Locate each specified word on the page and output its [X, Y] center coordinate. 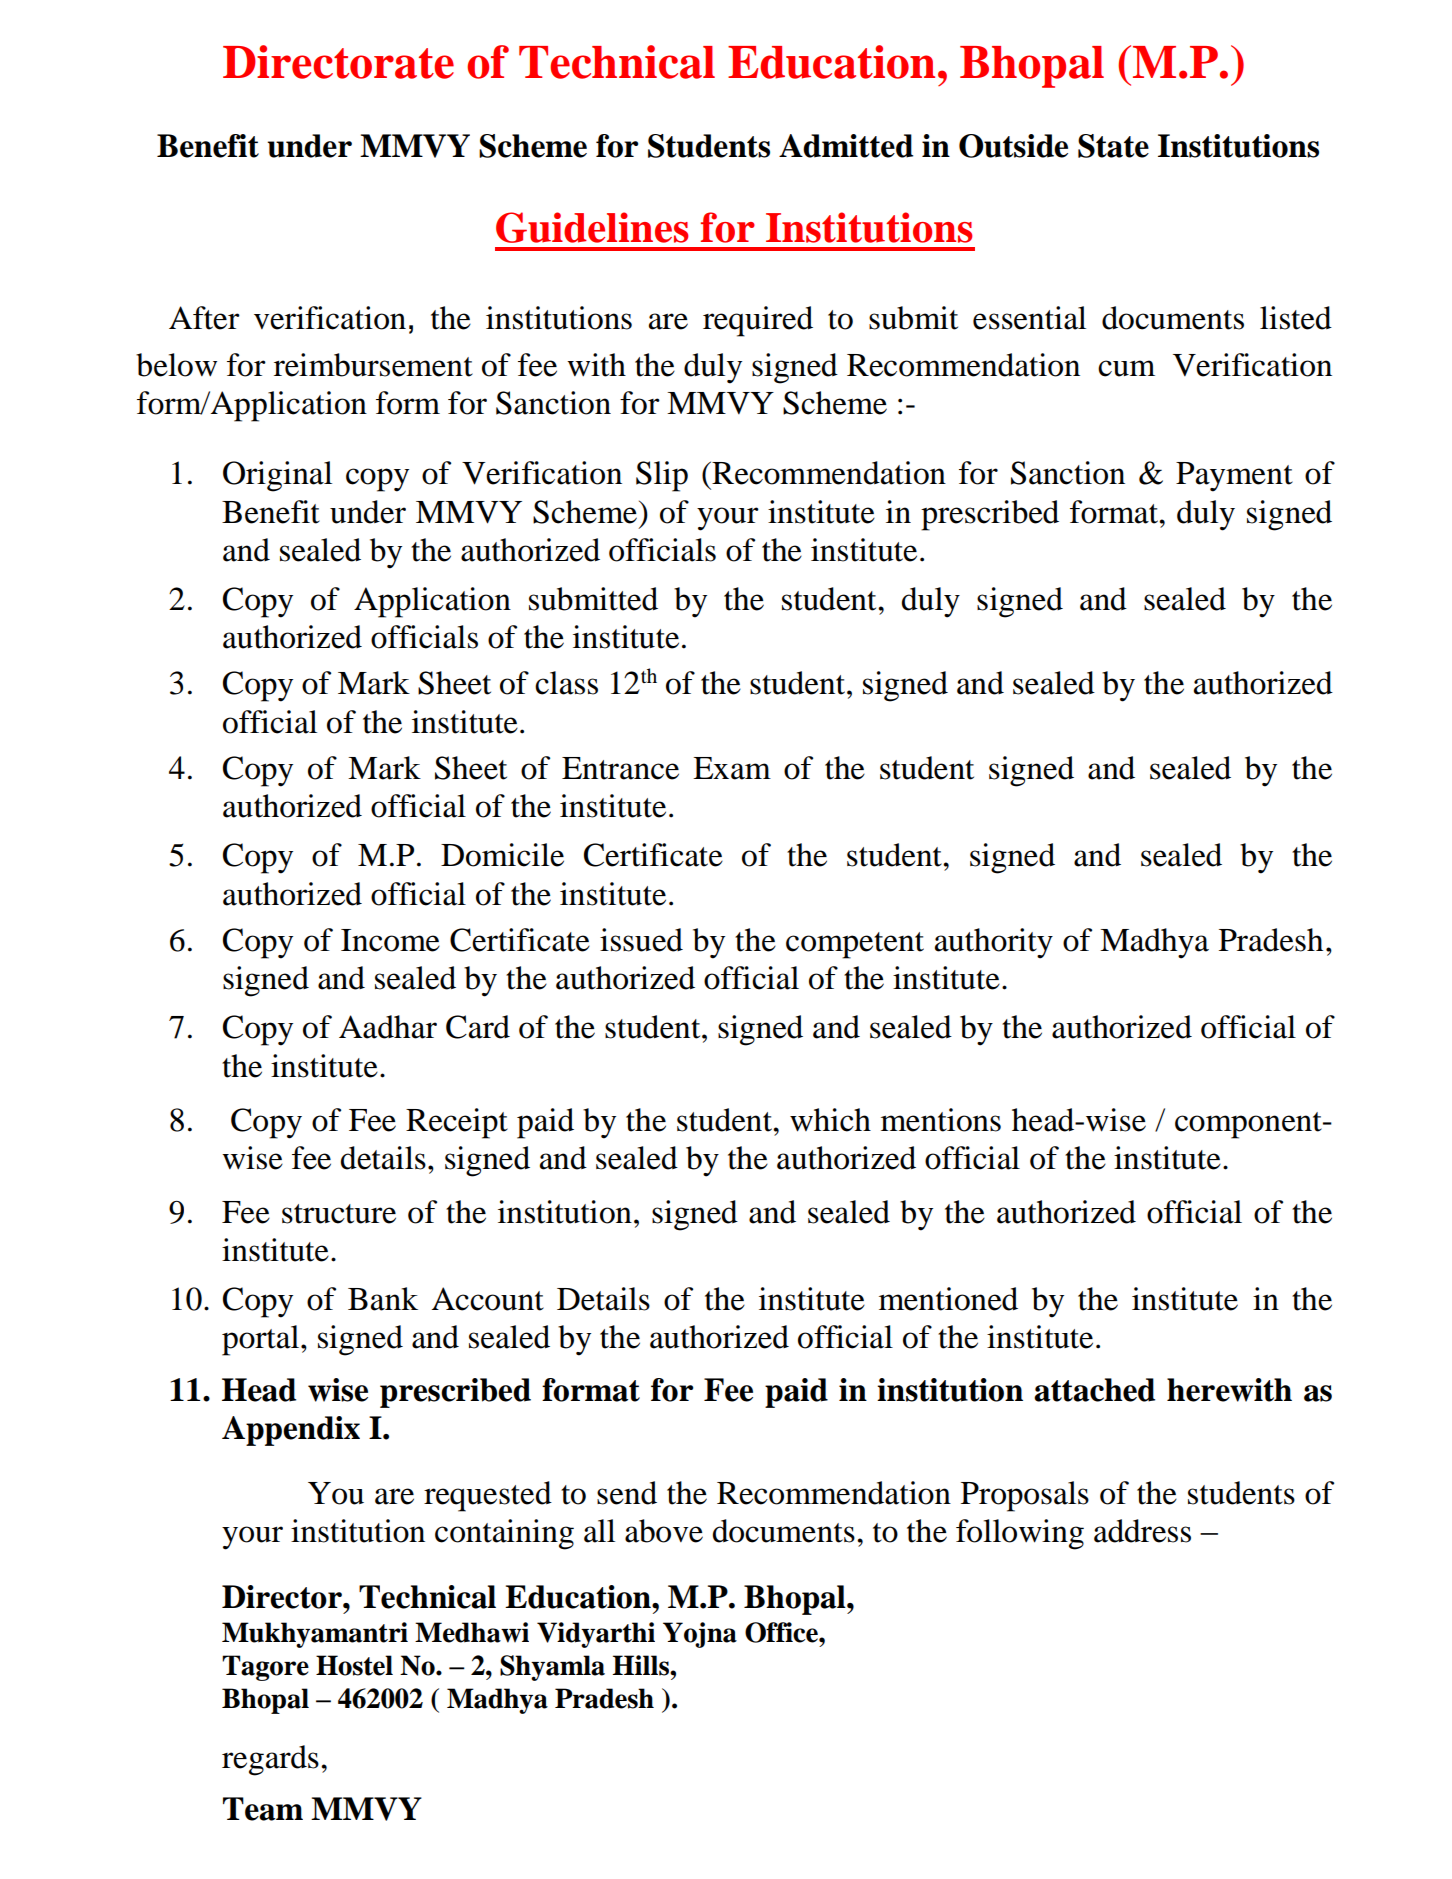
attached [1094, 1390]
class [566, 683]
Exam [732, 768]
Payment [1234, 477]
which [830, 1120]
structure [339, 1214]
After [204, 318]
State [1113, 146]
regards [270, 1760]
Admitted [846, 146]
